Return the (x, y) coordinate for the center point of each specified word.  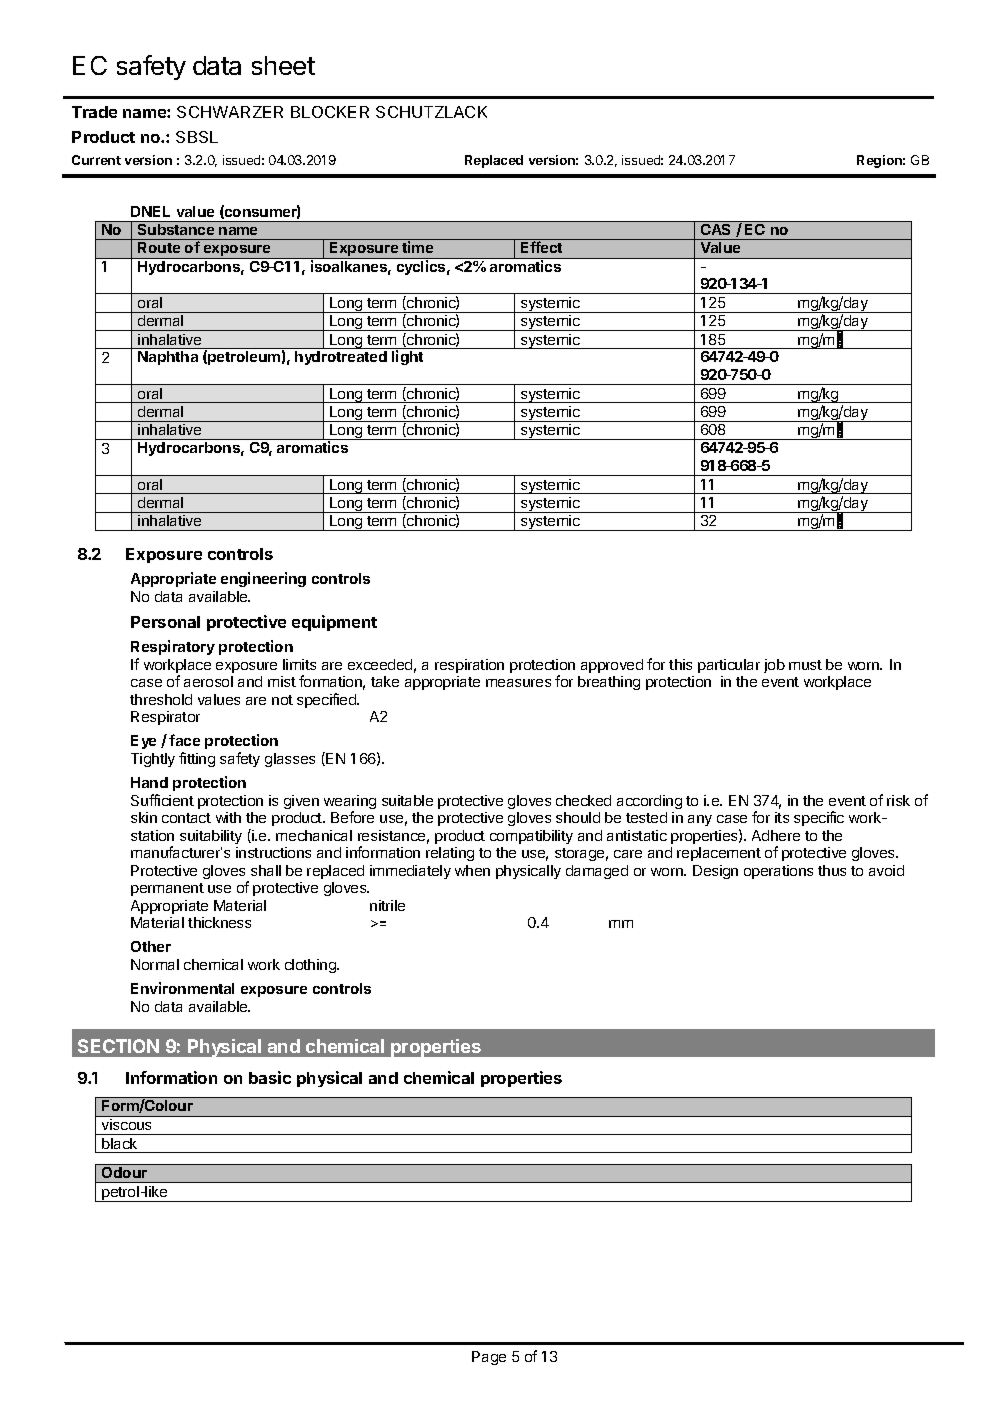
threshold (161, 699)
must (805, 665)
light (407, 357)
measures (518, 683)
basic (270, 1077)
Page (489, 1358)
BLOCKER (330, 112)
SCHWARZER (230, 112)
